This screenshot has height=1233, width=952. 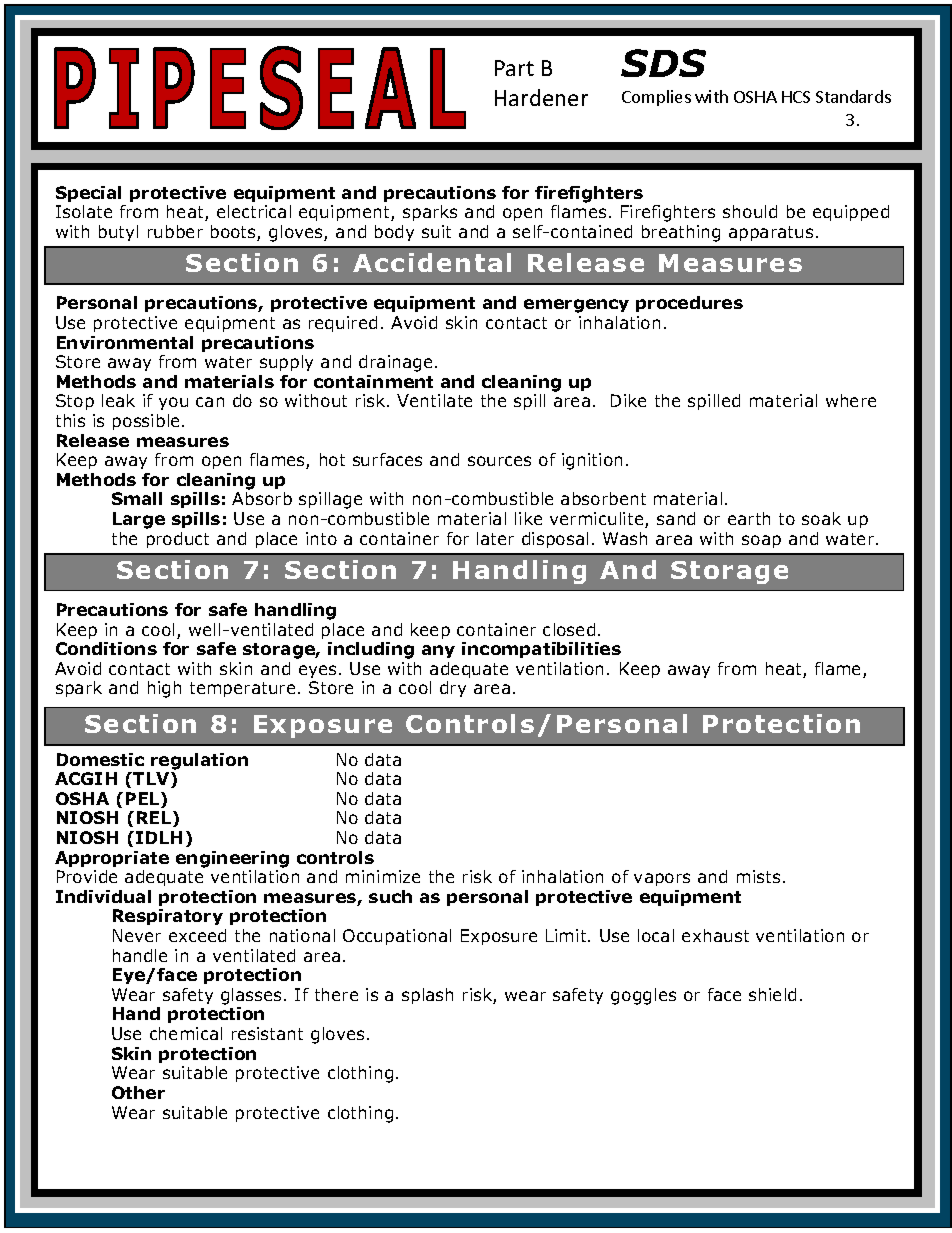 What do you see at coordinates (761, 541) in the screenshot?
I see `soap` at bounding box center [761, 541].
